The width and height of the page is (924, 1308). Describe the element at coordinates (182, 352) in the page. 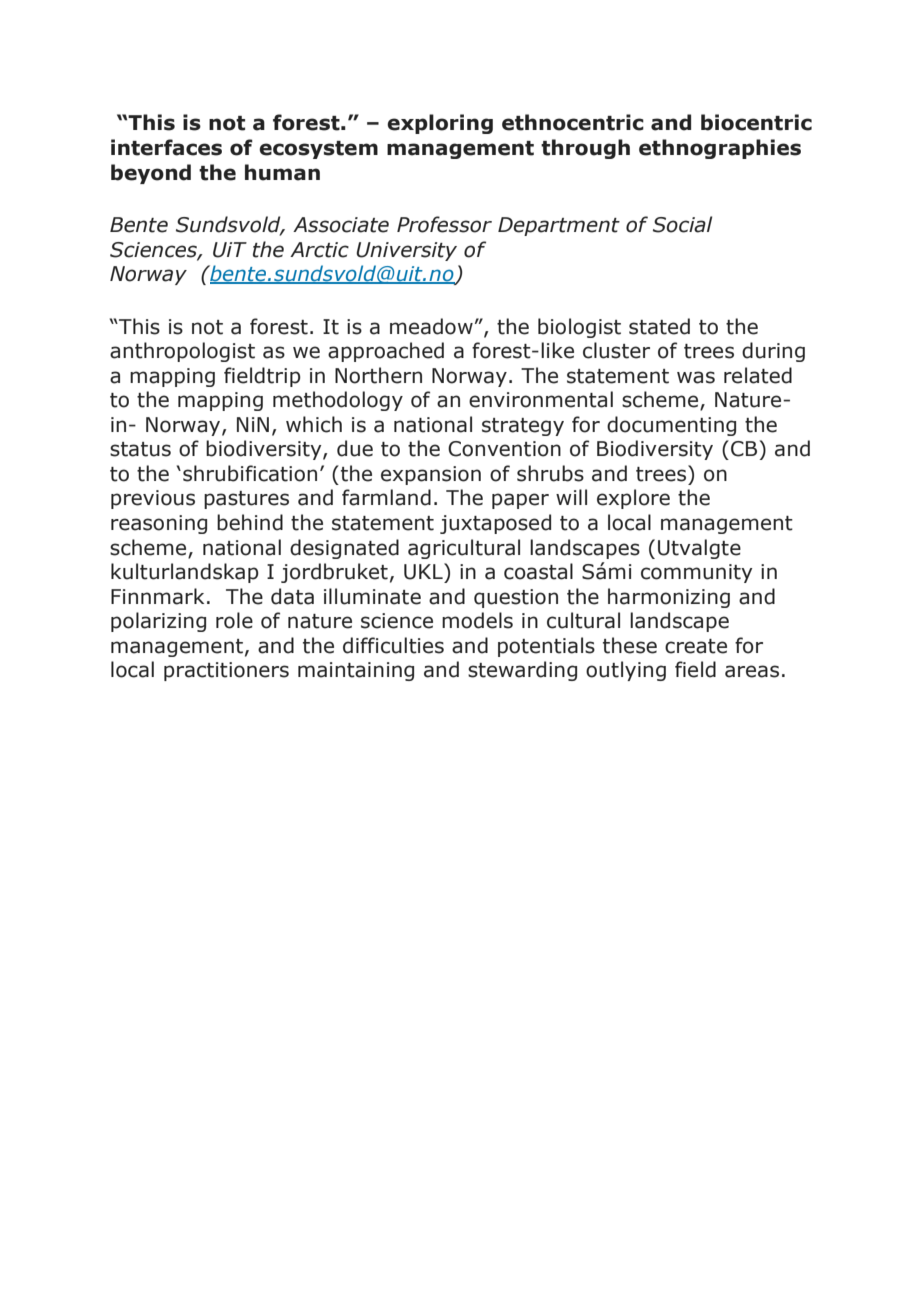

I see `anthropologist` at that location.
